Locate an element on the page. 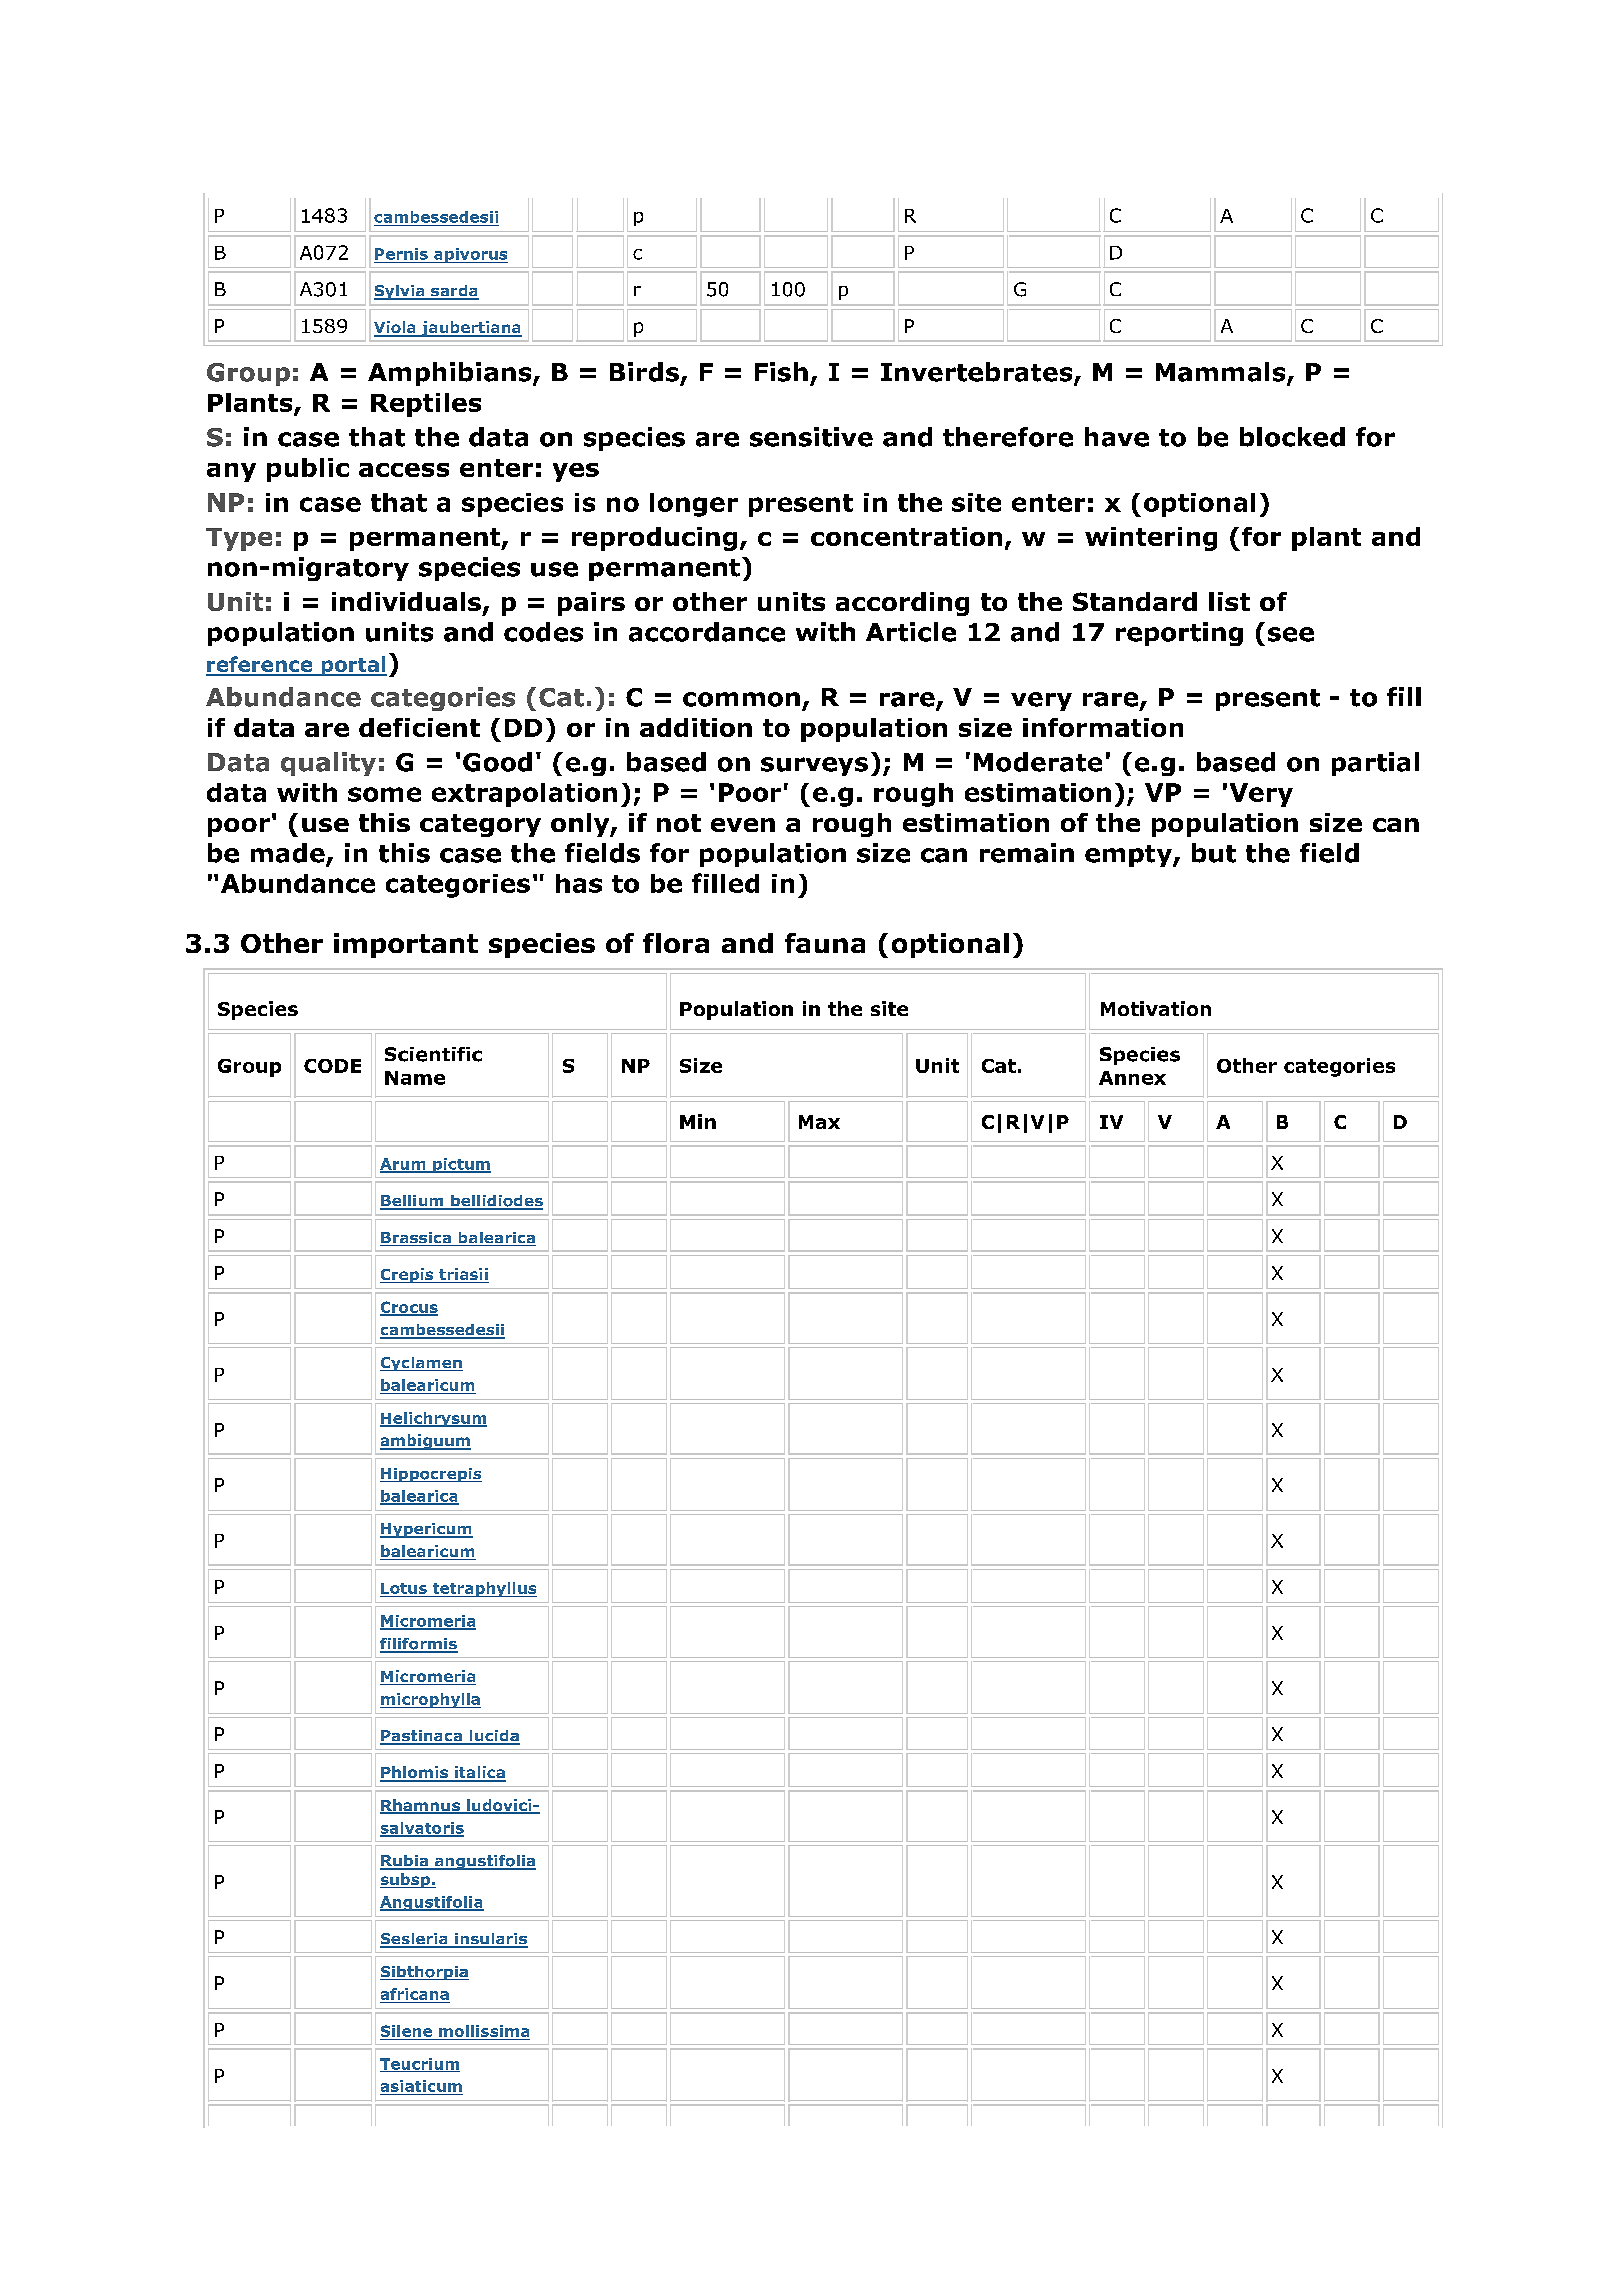 This page has width=1609, height=2277. Viola is located at coordinates (396, 328).
